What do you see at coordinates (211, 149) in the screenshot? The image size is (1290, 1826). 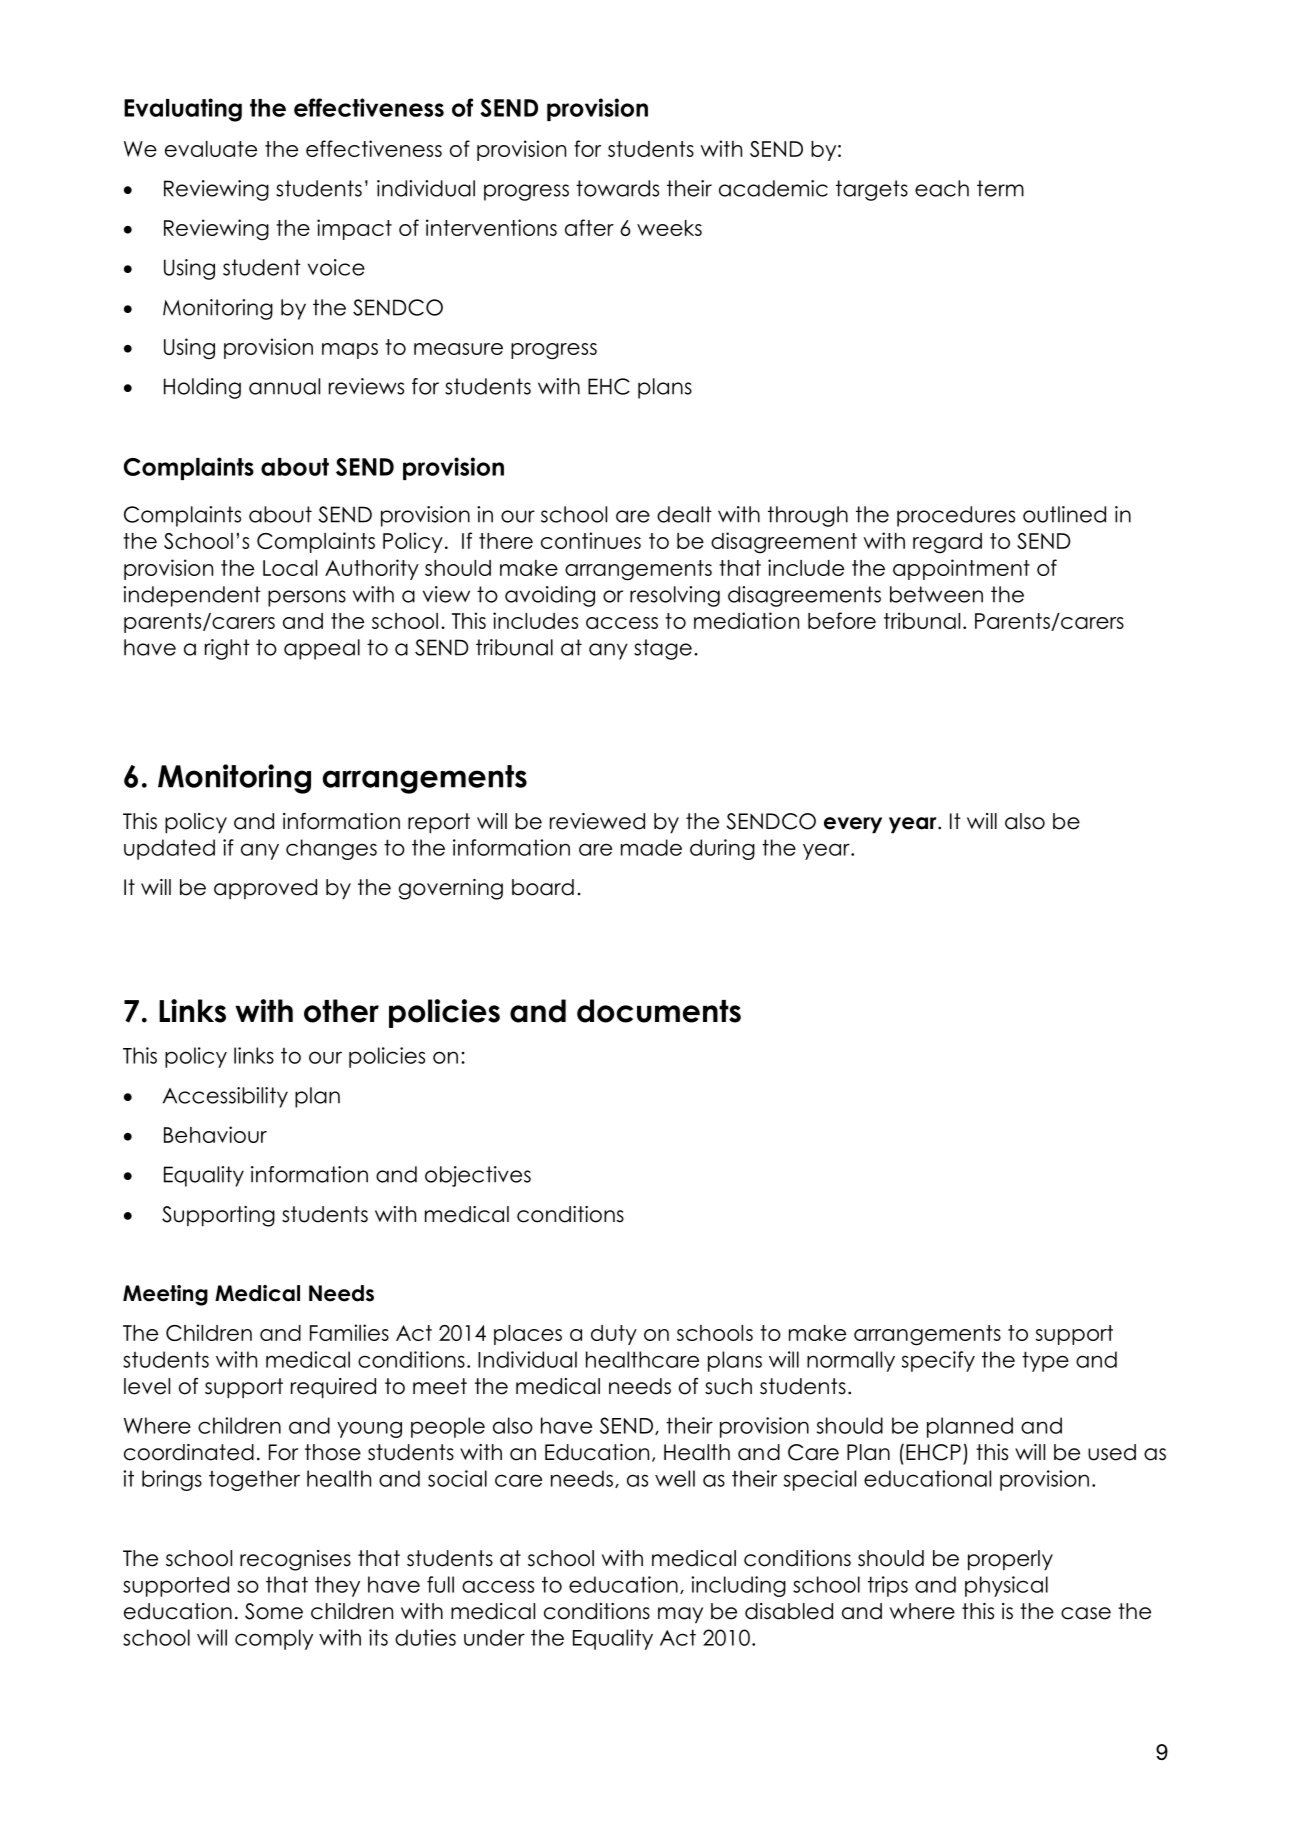 I see `evaluate` at bounding box center [211, 149].
